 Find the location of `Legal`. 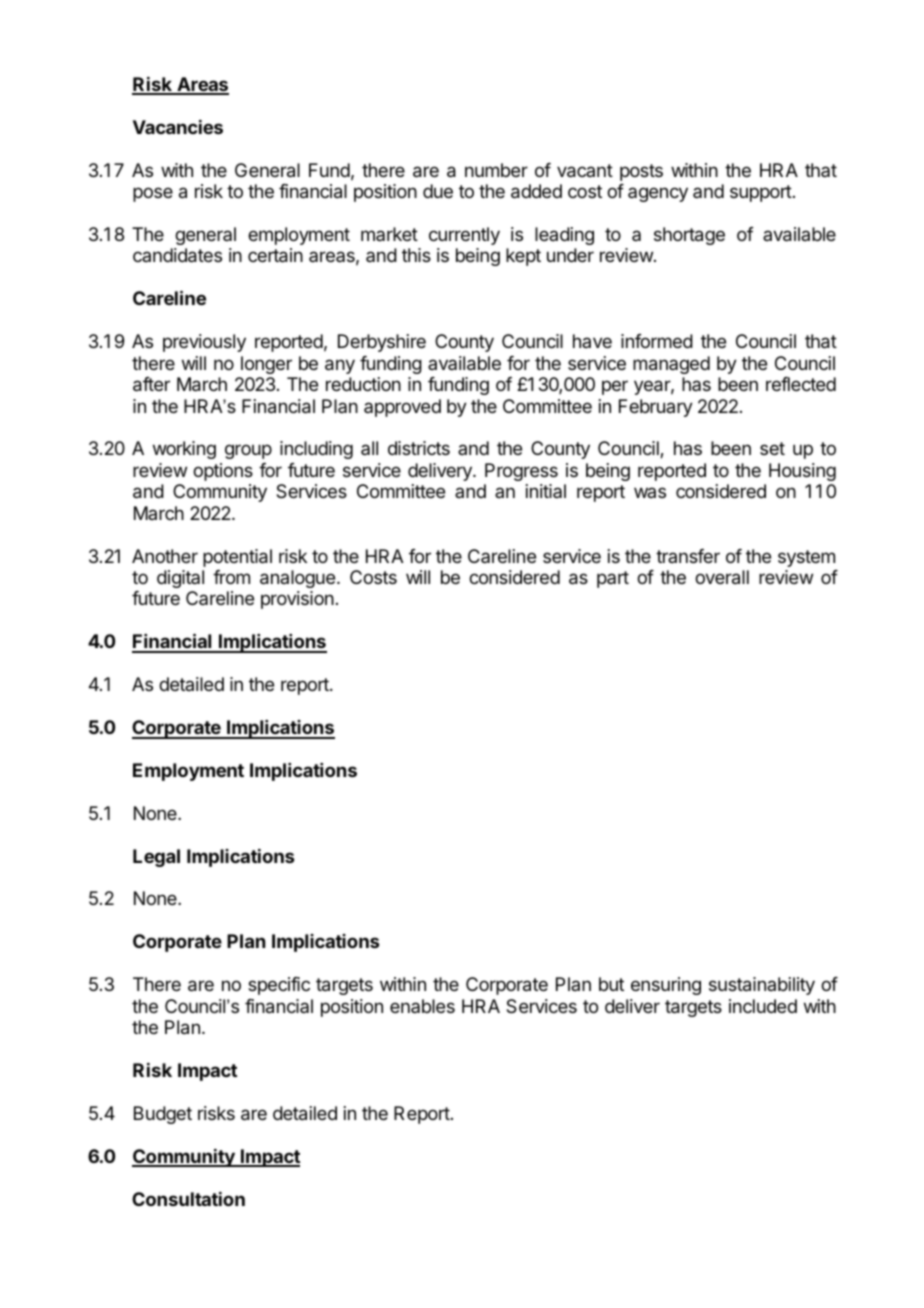

Legal is located at coordinates (156, 858).
